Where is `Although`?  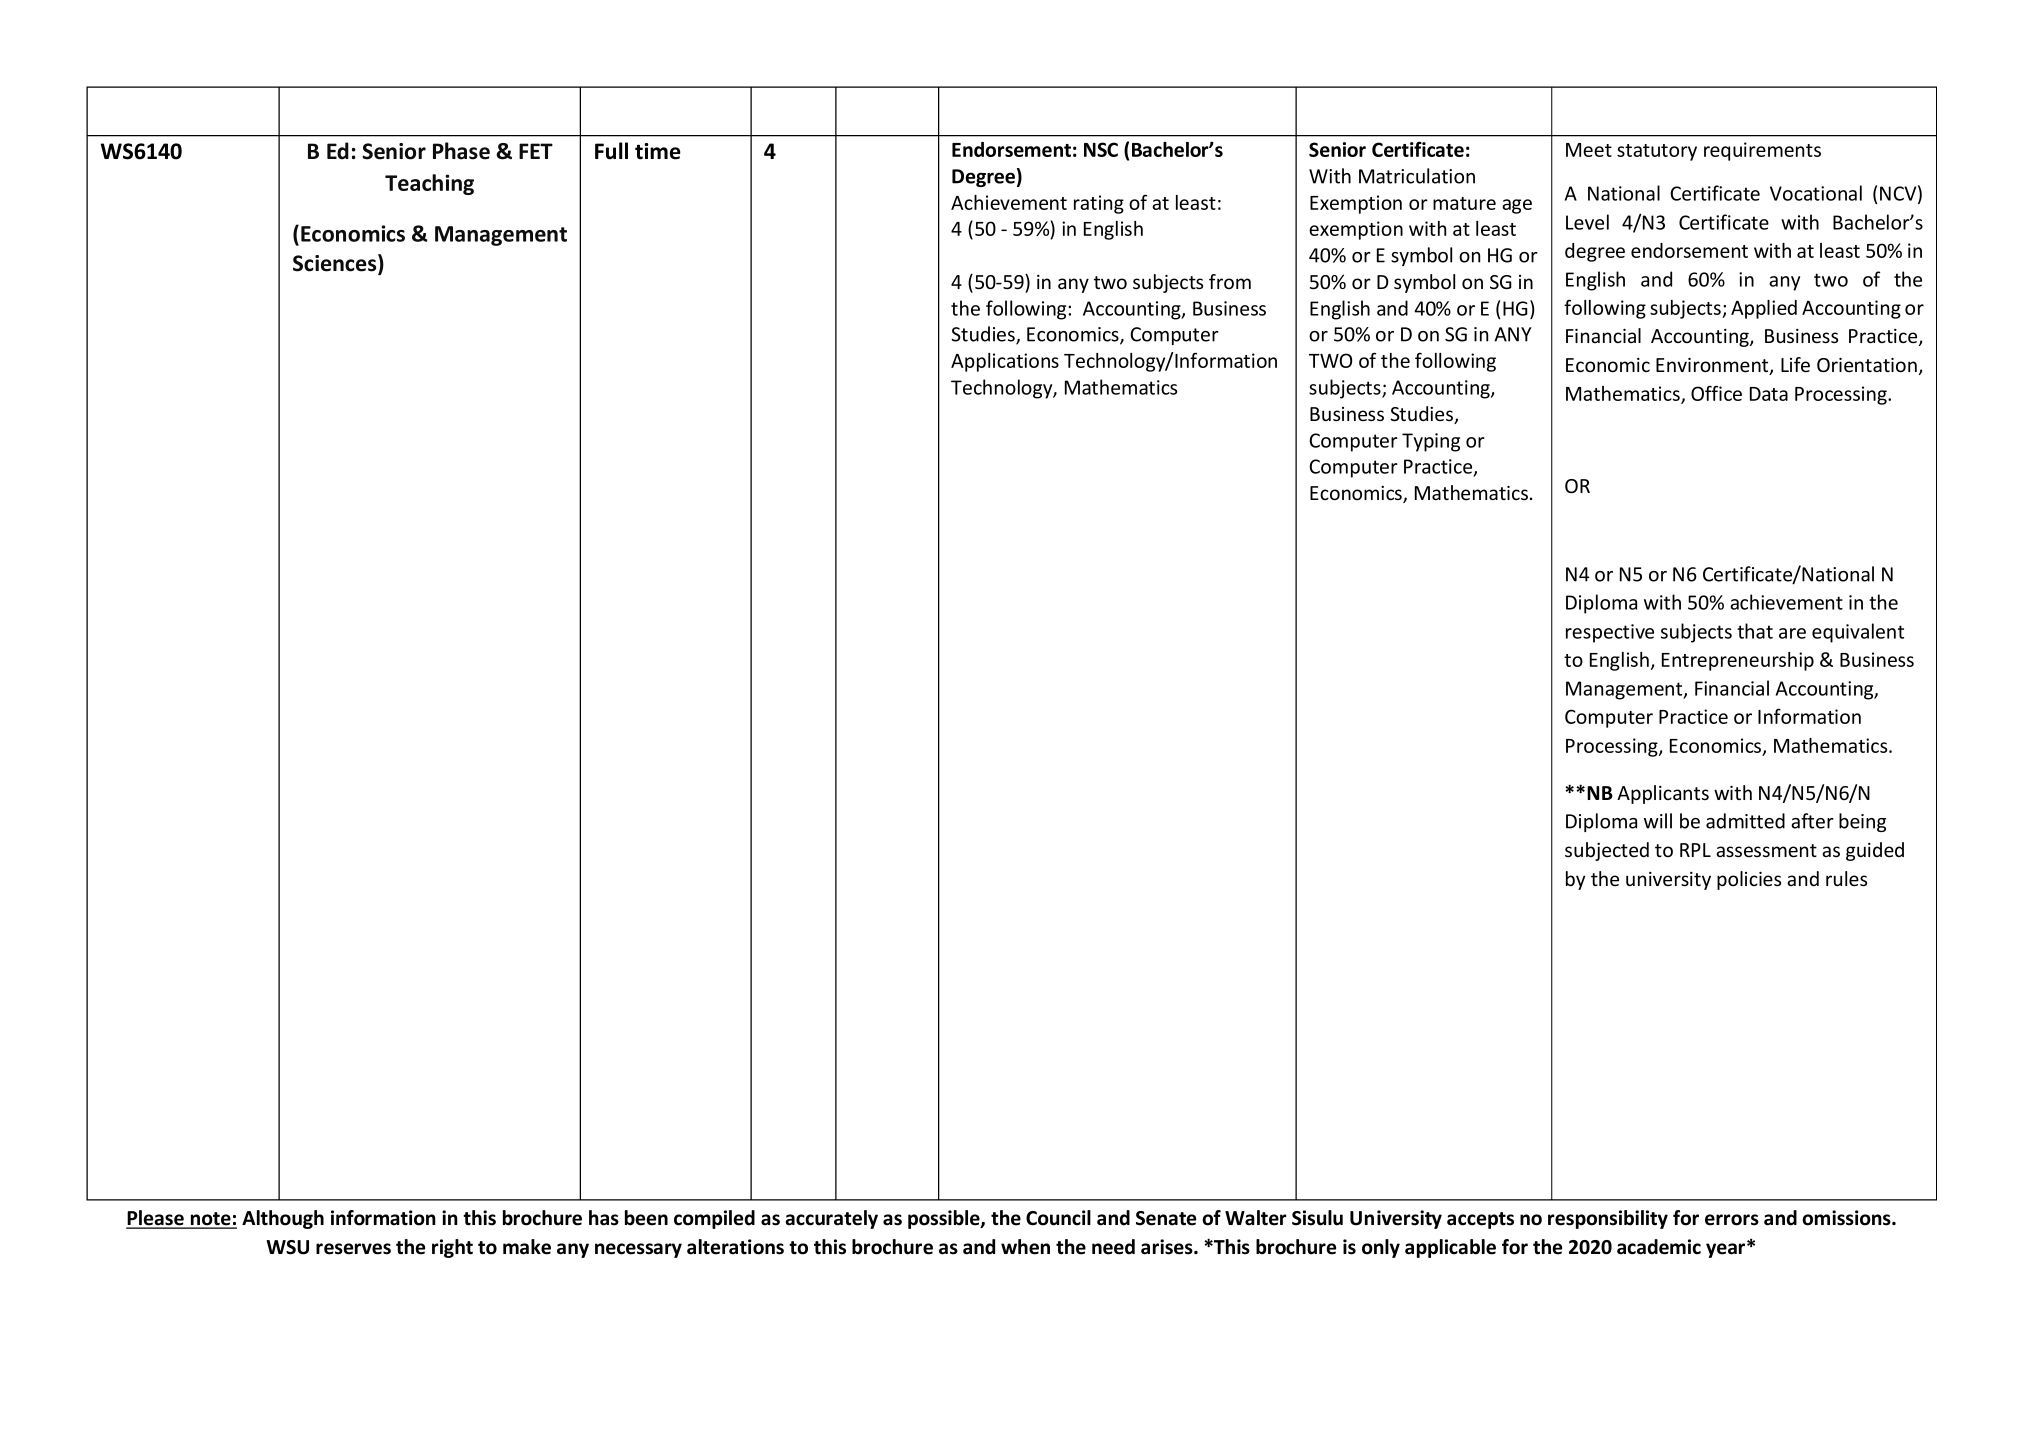 Although is located at coordinates (283, 1219).
